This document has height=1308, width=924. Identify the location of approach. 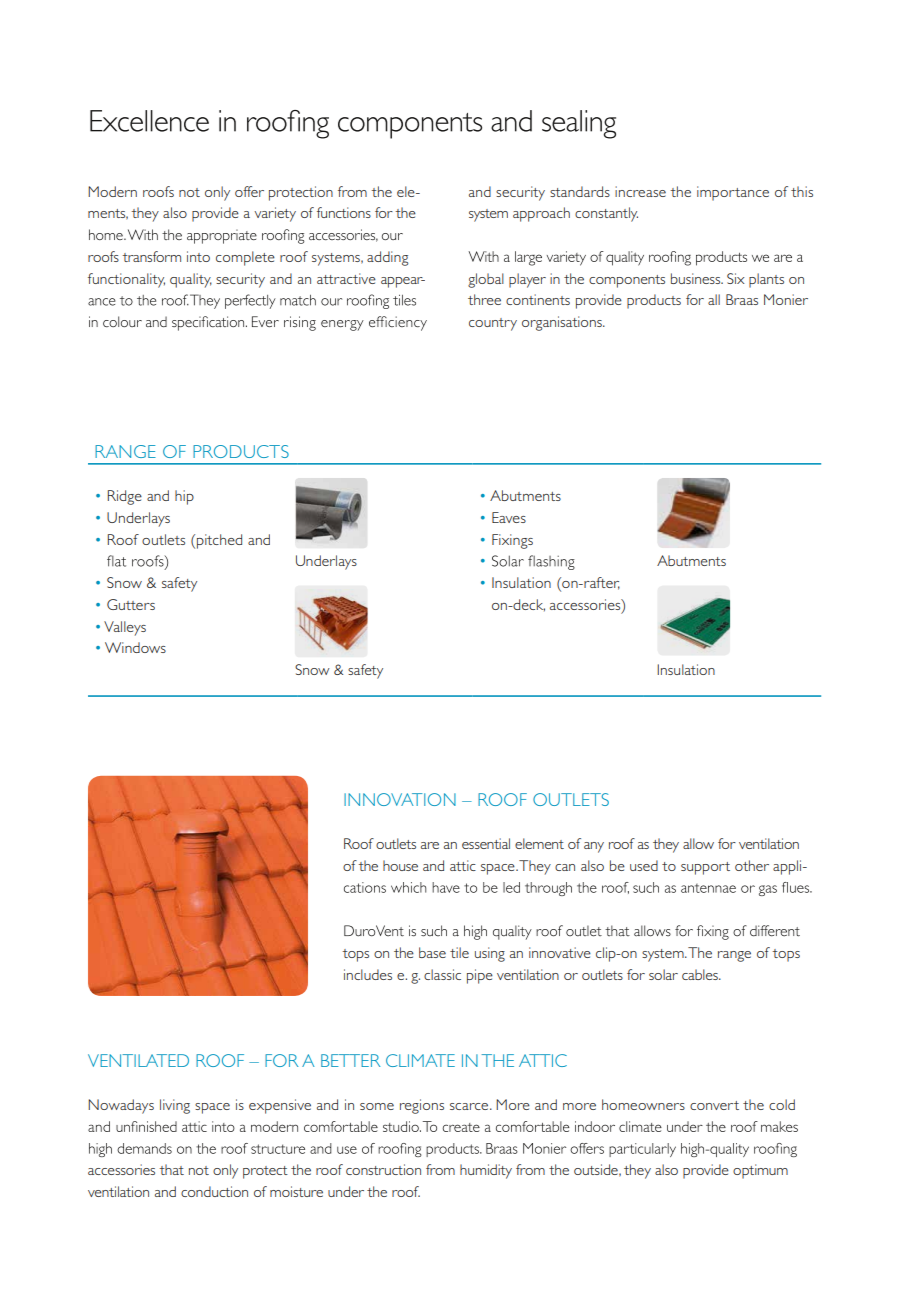
(541, 214).
